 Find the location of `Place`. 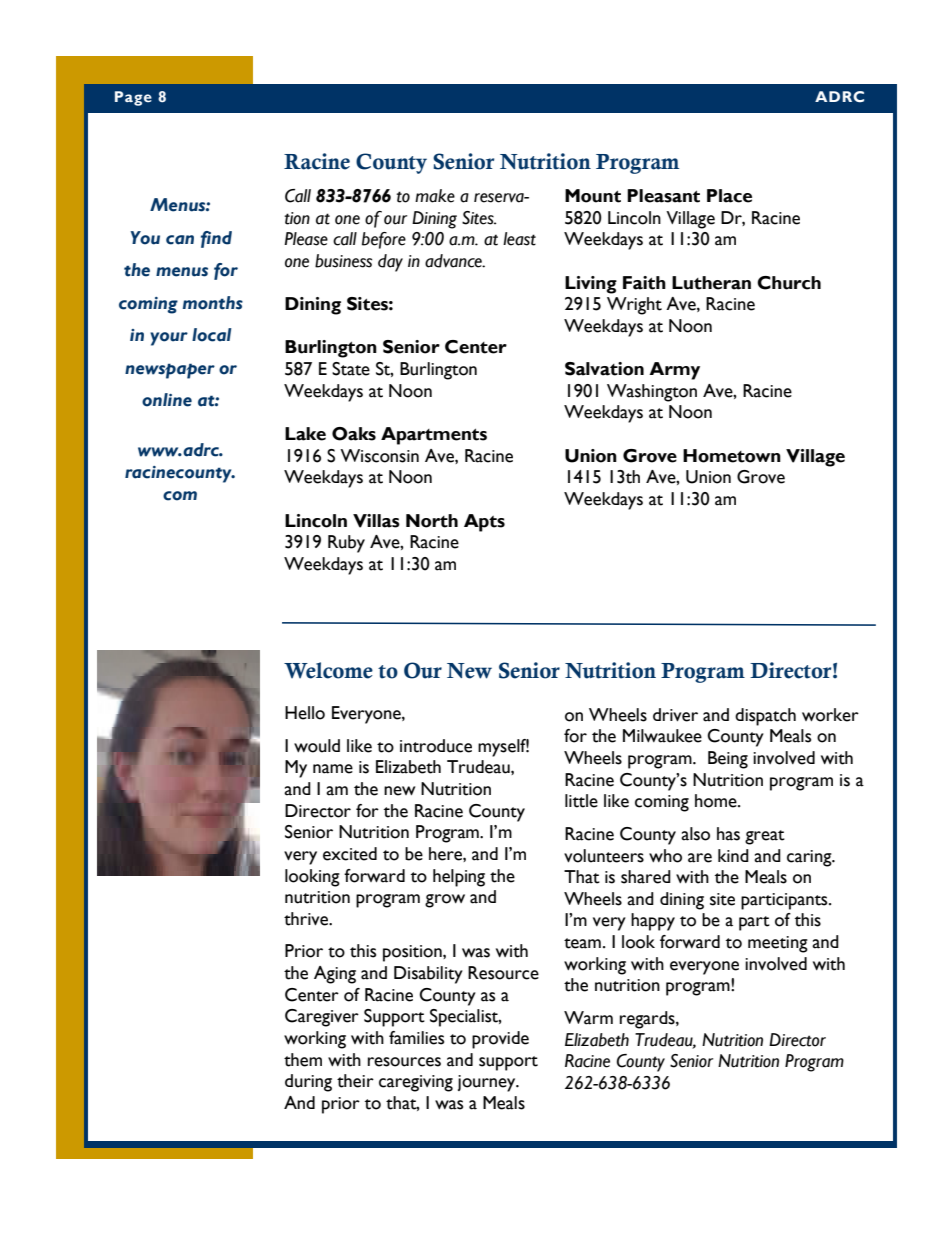

Place is located at coordinates (729, 196).
